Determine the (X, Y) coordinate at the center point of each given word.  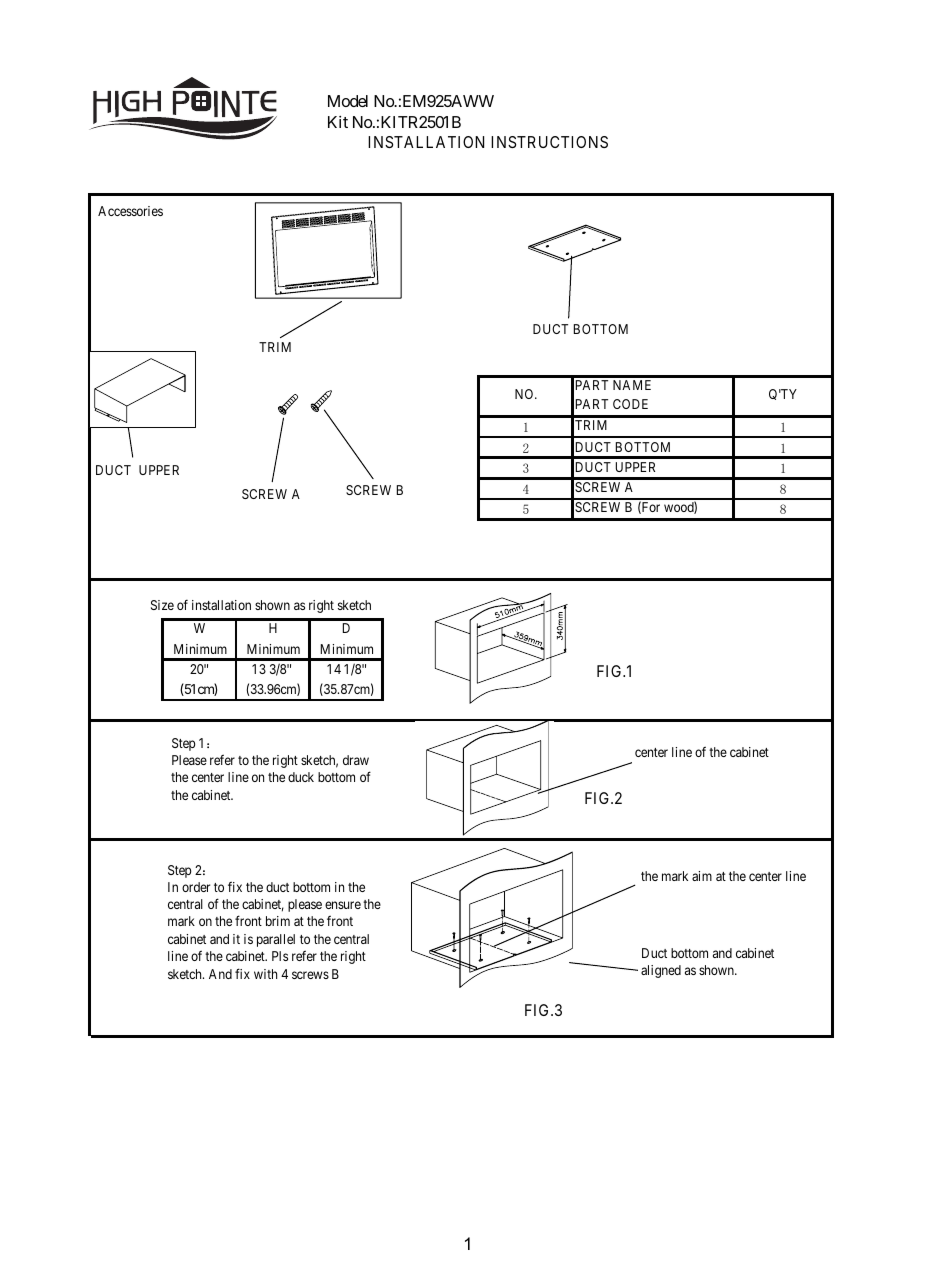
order (196, 887)
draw (356, 760)
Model (348, 101)
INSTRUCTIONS (549, 142)
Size (162, 605)
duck (301, 777)
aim (702, 876)
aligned (661, 971)
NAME (632, 385)
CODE (630, 404)
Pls (280, 956)
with (265, 974)
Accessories (130, 211)
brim (278, 921)
